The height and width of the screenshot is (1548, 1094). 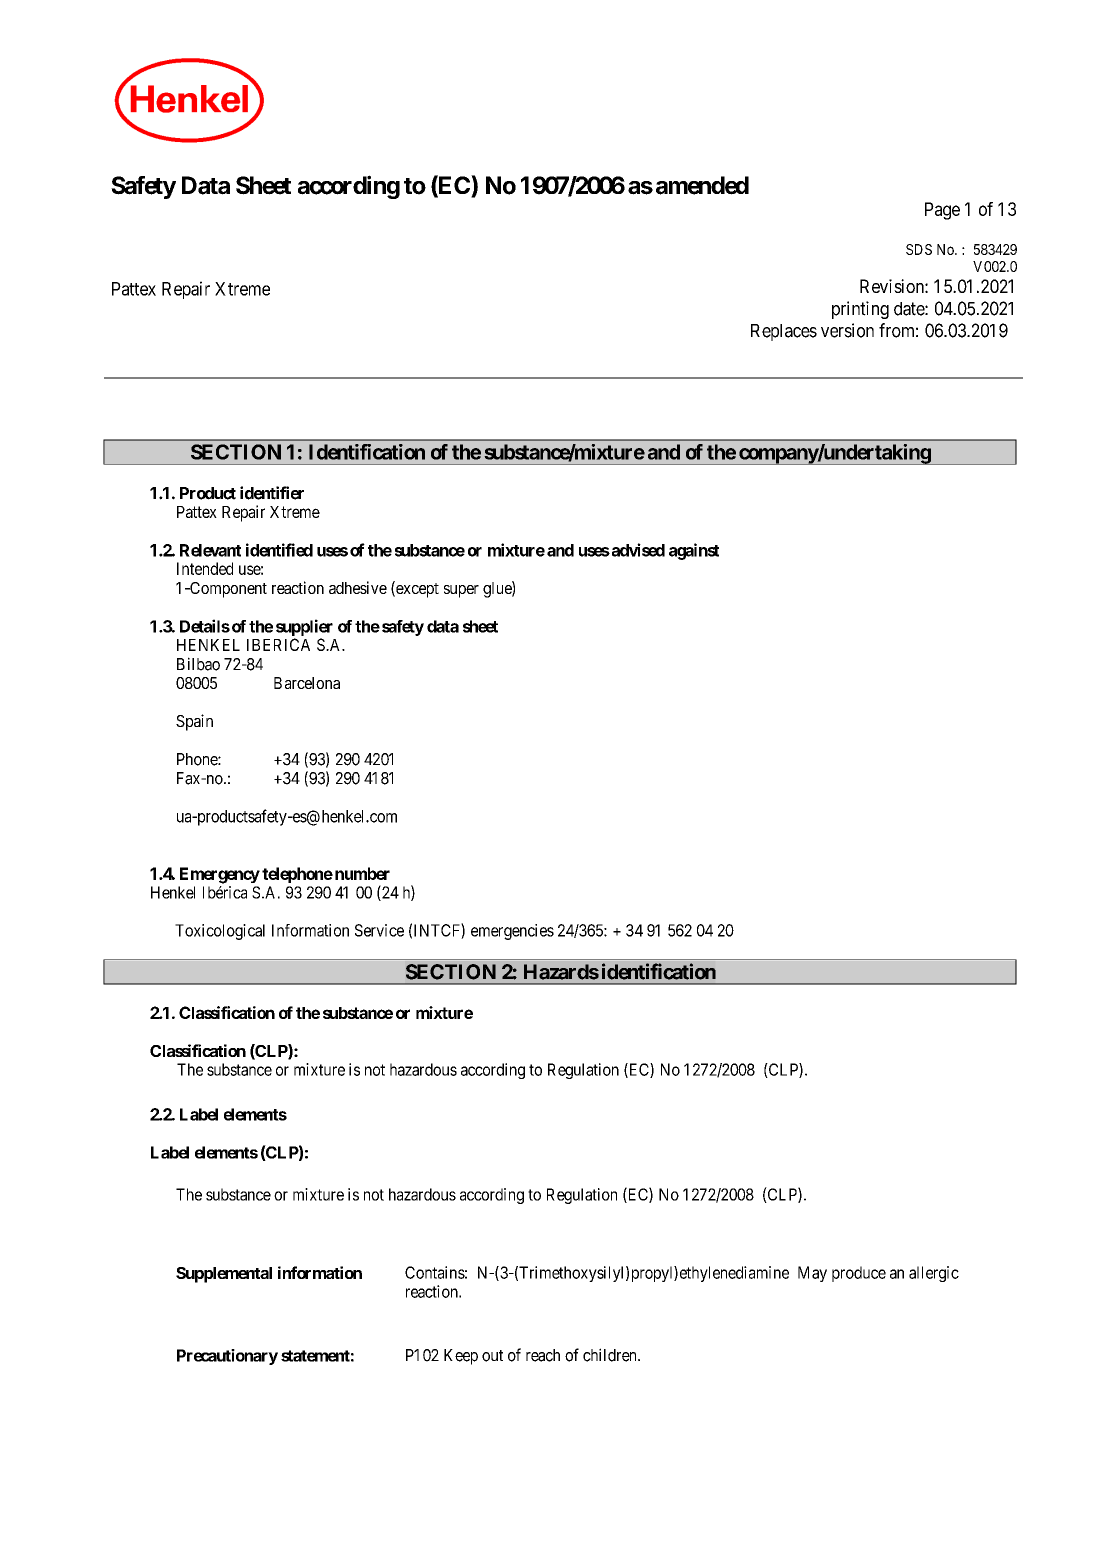 What do you see at coordinates (512, 932) in the screenshot?
I see `emergencies` at bounding box center [512, 932].
